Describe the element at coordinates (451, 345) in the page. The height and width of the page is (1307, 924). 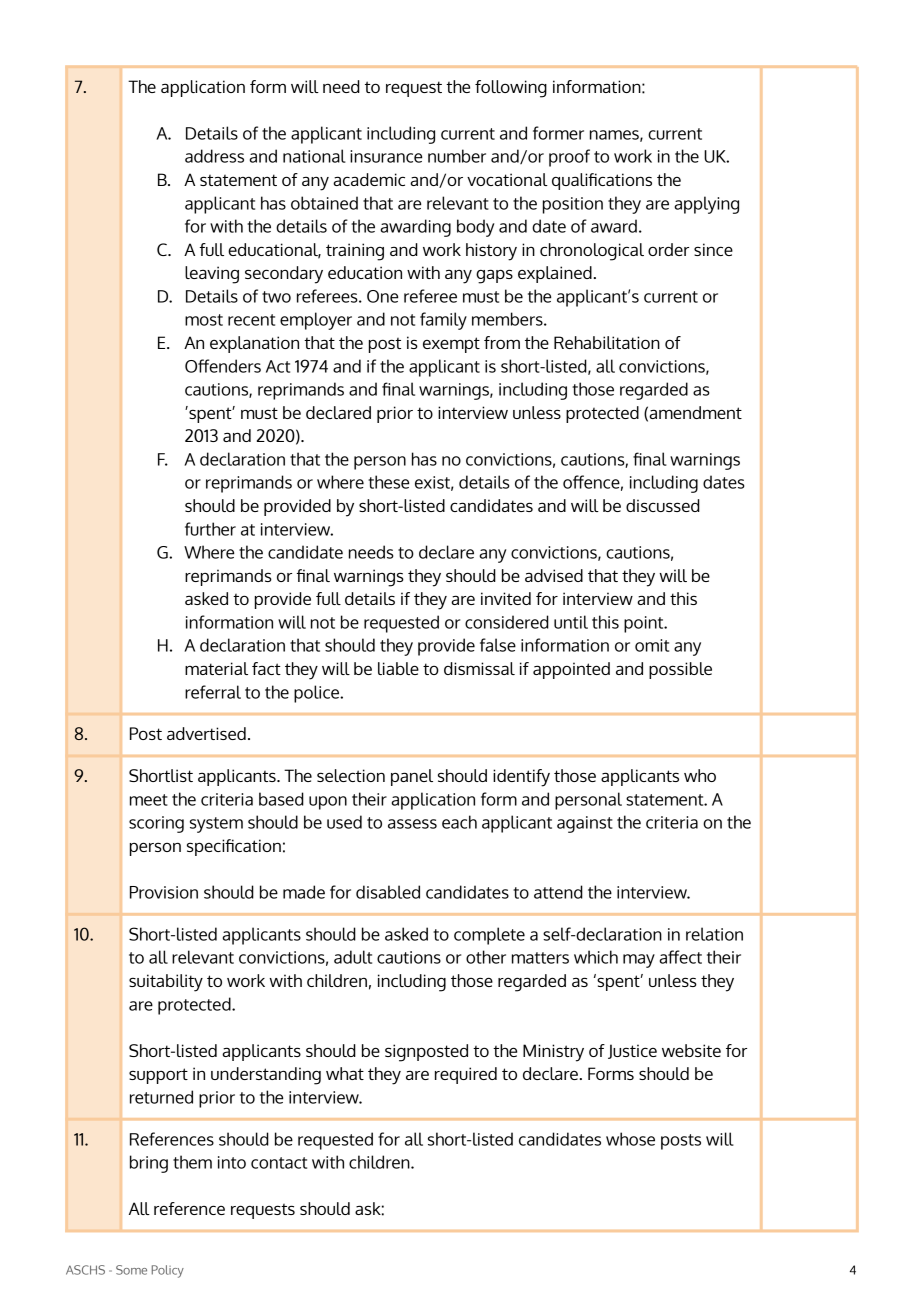
I see `exempt` at that location.
